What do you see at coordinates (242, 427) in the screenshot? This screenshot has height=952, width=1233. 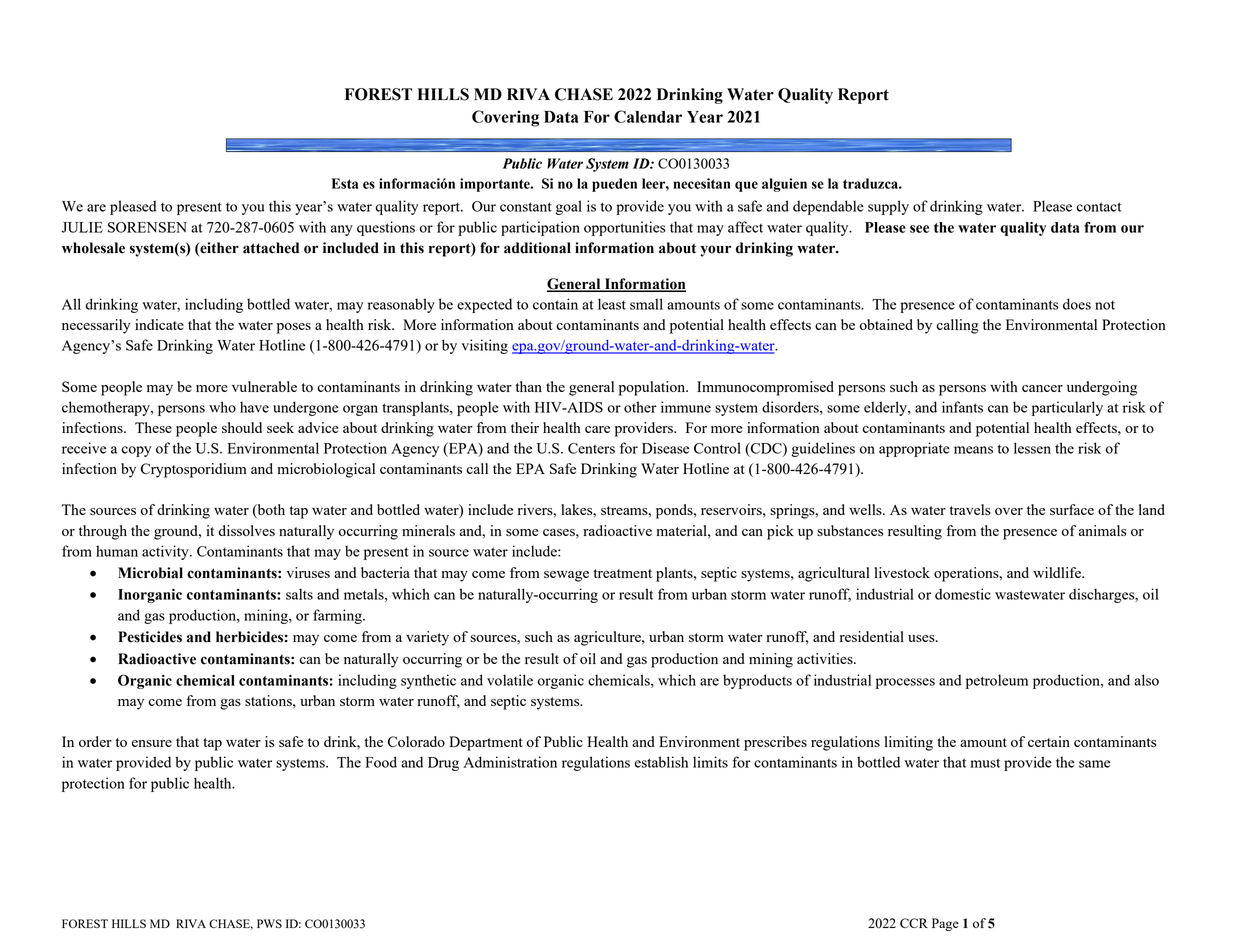 I see `should` at bounding box center [242, 427].
